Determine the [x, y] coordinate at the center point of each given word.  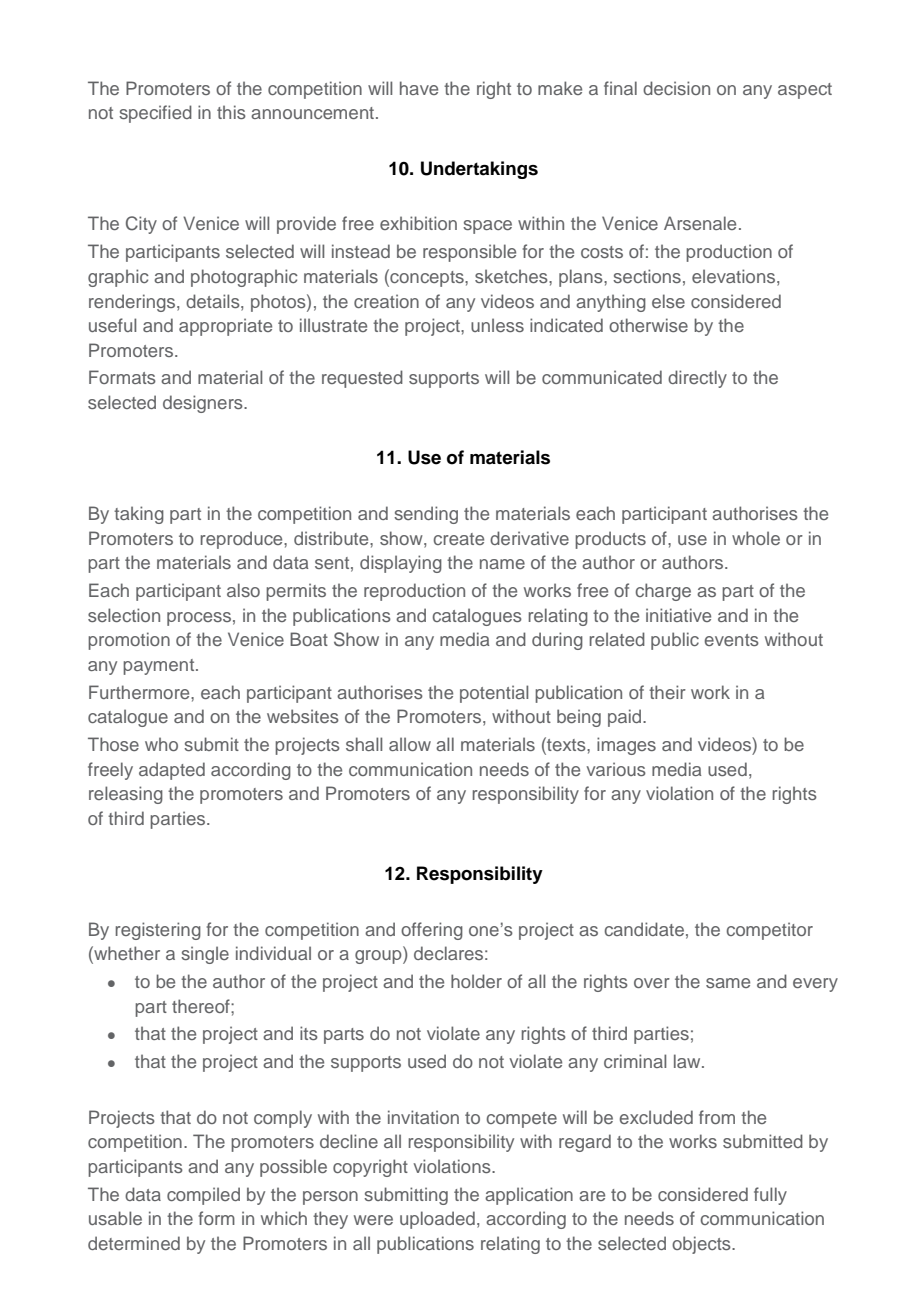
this [231, 112]
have [419, 88]
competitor [769, 931]
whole [756, 538]
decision [676, 88]
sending [426, 515]
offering [432, 931]
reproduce [243, 540]
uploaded [437, 1220]
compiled [203, 1196]
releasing [126, 795]
